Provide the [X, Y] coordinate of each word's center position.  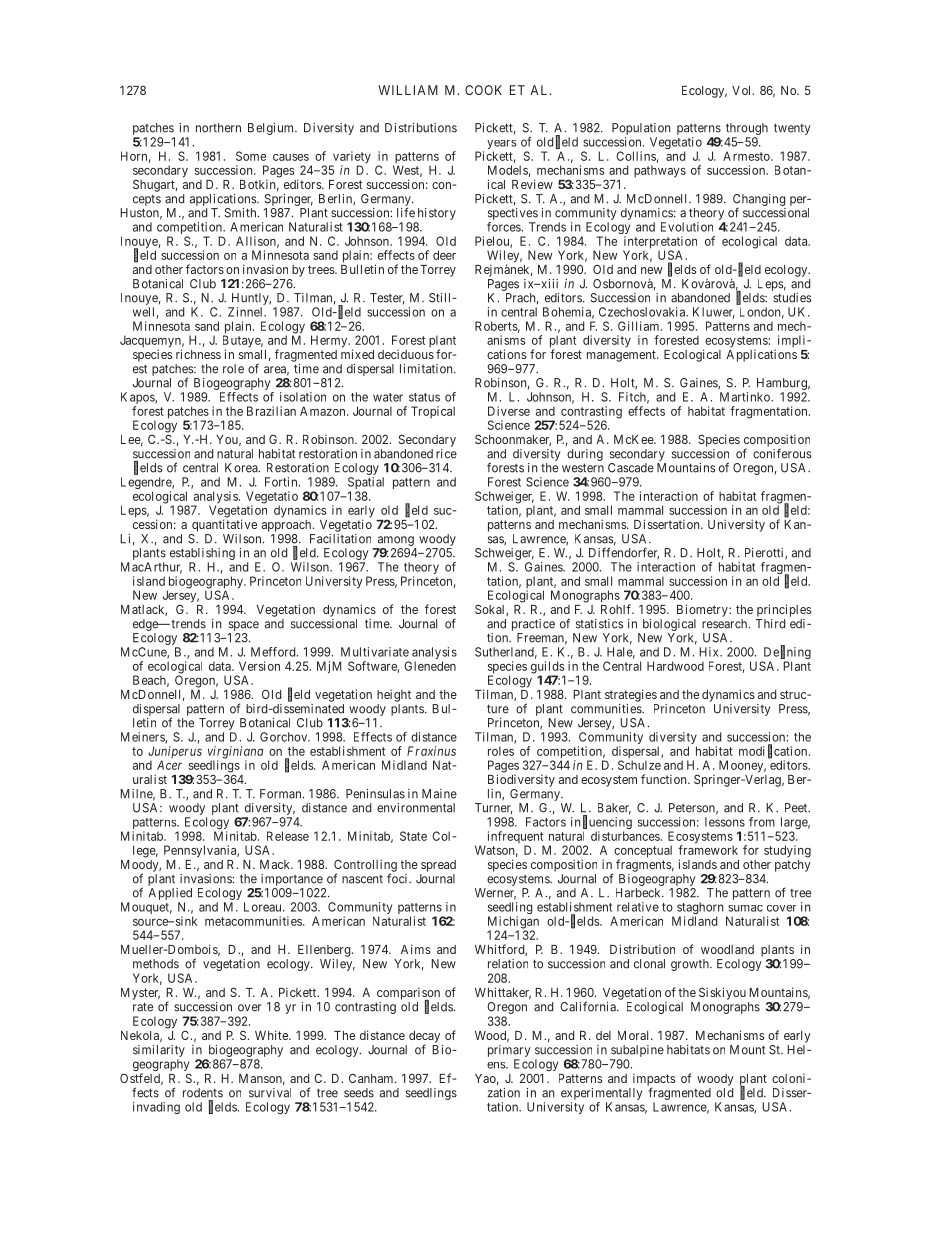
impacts [654, 1080]
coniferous [782, 453]
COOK [483, 90]
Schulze [639, 765]
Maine [439, 794]
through [747, 130]
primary [509, 1051]
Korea [242, 468]
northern [218, 128]
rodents [203, 1093]
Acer [169, 765]
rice [446, 454]
